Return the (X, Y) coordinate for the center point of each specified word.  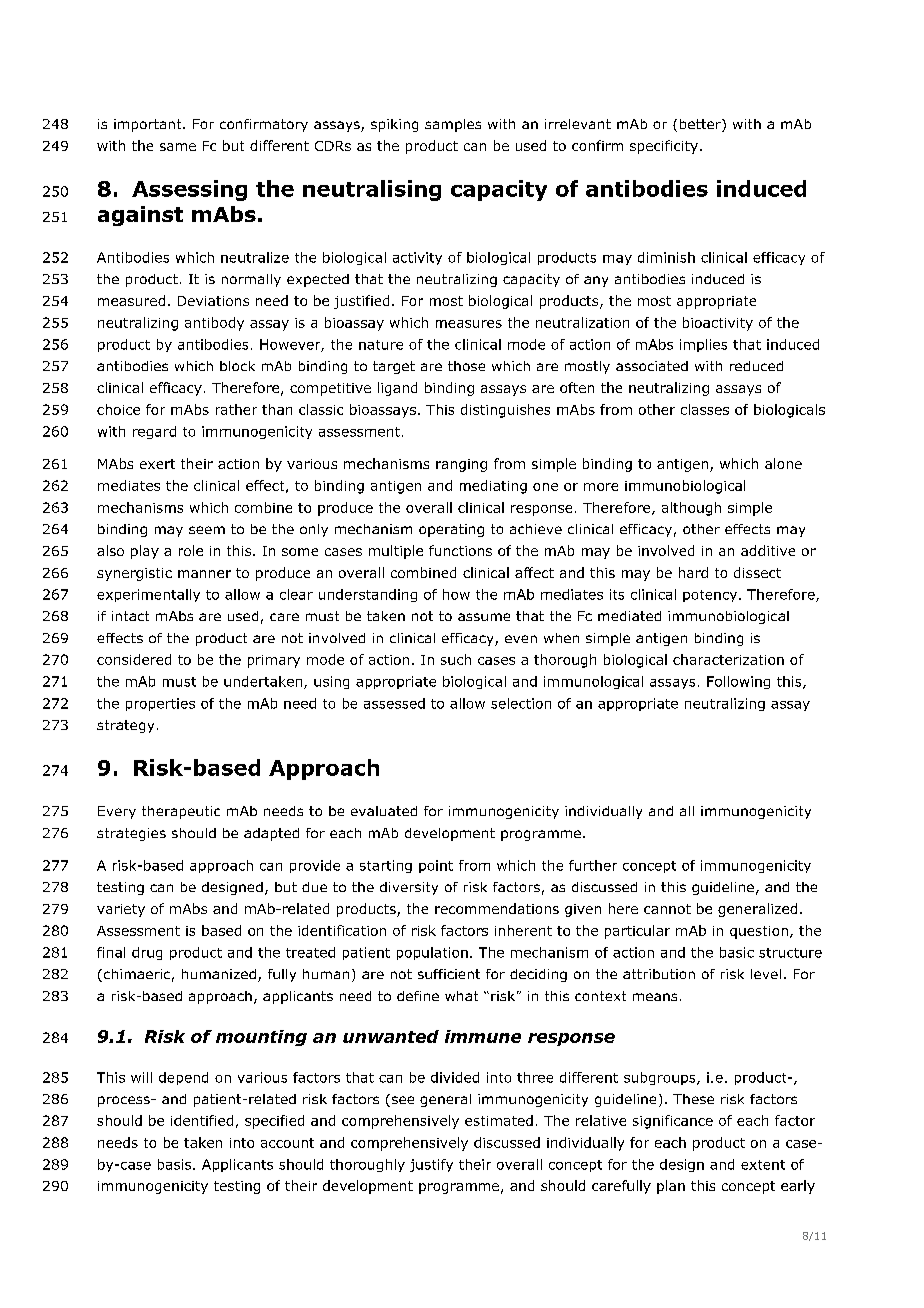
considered (134, 659)
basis (176, 1164)
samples (453, 125)
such (456, 659)
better (701, 125)
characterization (728, 659)
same (178, 147)
